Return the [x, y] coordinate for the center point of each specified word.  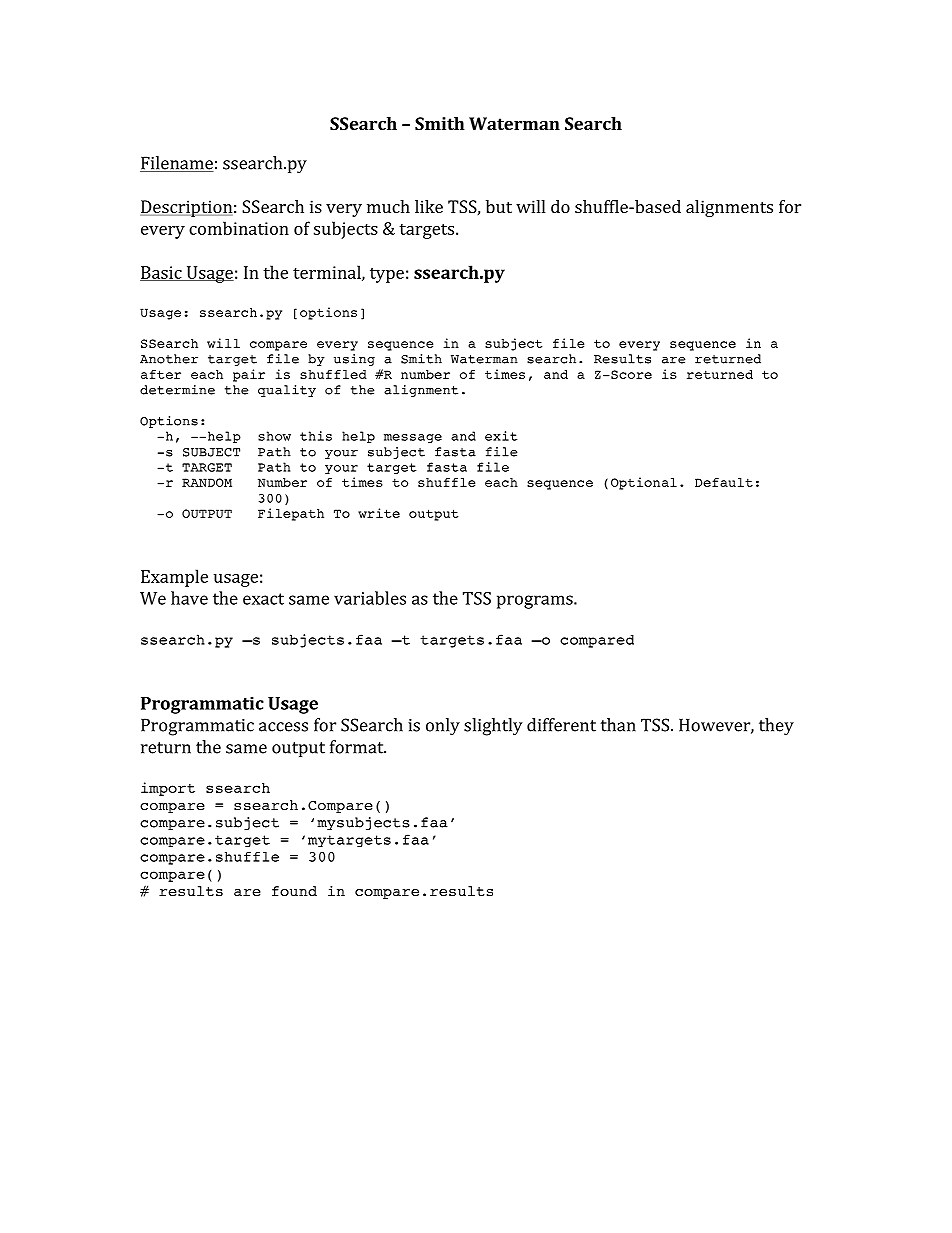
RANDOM [207, 482]
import [168, 789]
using [354, 360]
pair [249, 375]
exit [501, 436]
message [413, 438]
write [379, 513]
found [294, 891]
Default [724, 482]
